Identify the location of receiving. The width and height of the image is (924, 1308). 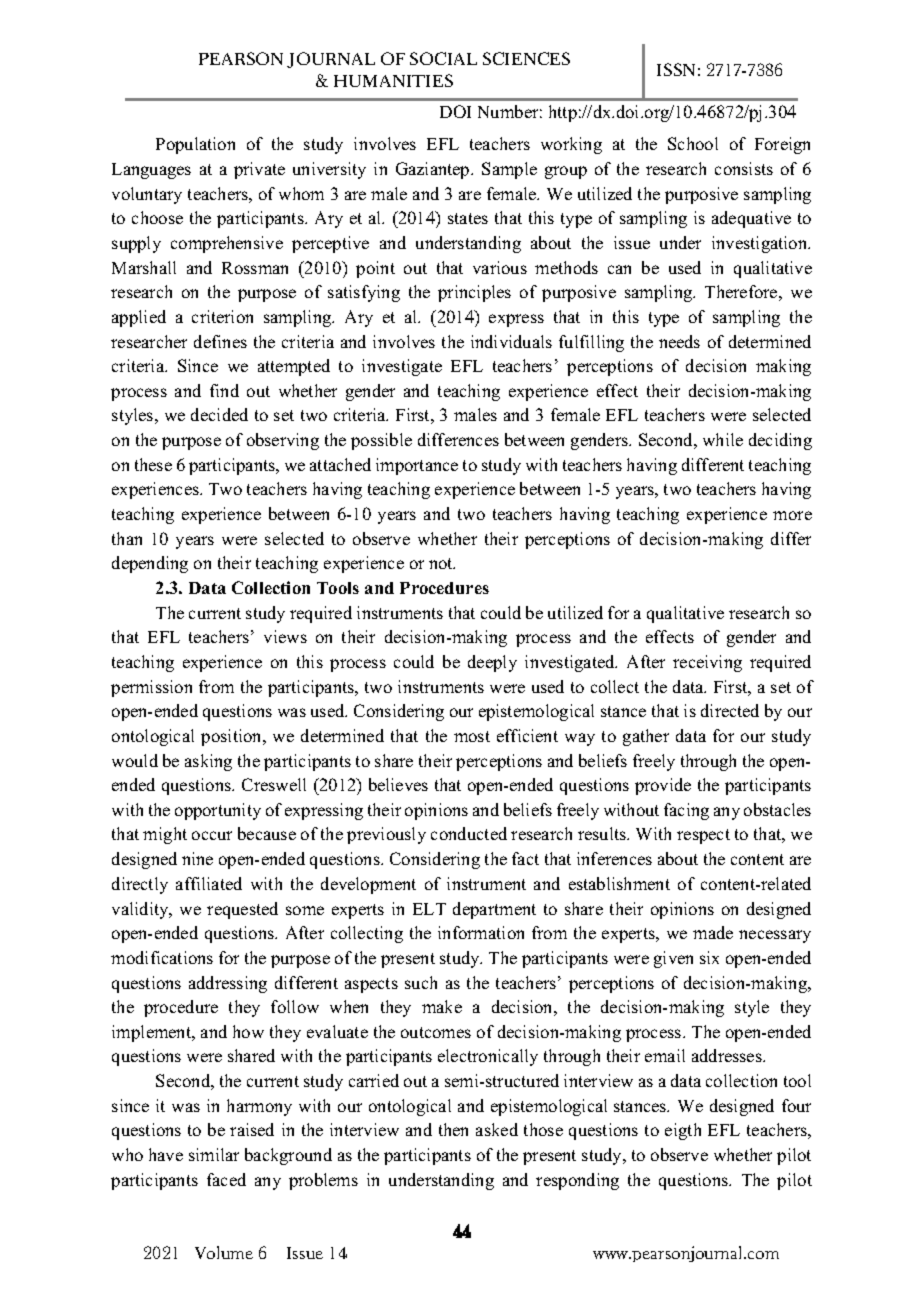
(707, 663).
